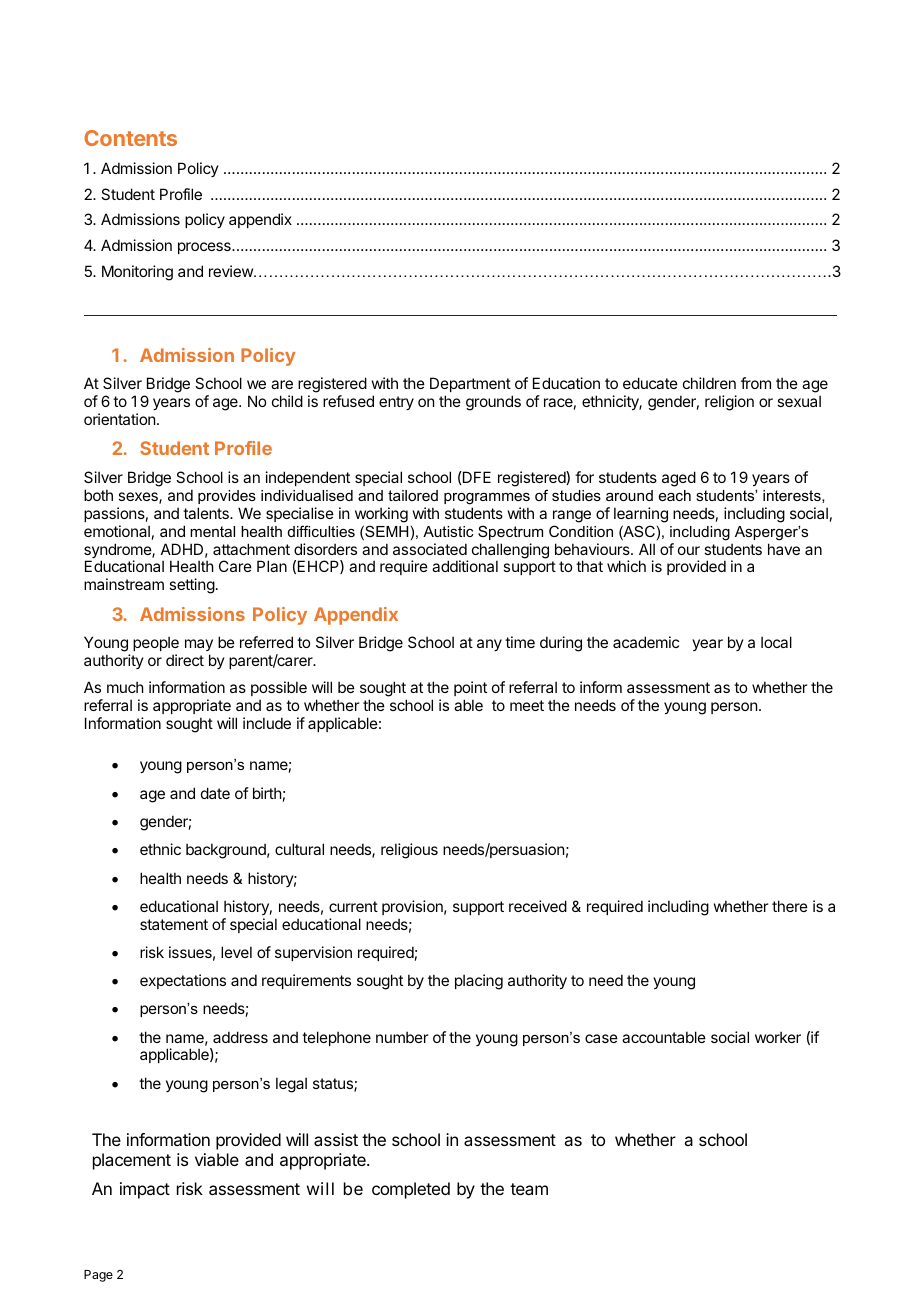  Describe the element at coordinates (470, 384) in the screenshot. I see `Department` at that location.
